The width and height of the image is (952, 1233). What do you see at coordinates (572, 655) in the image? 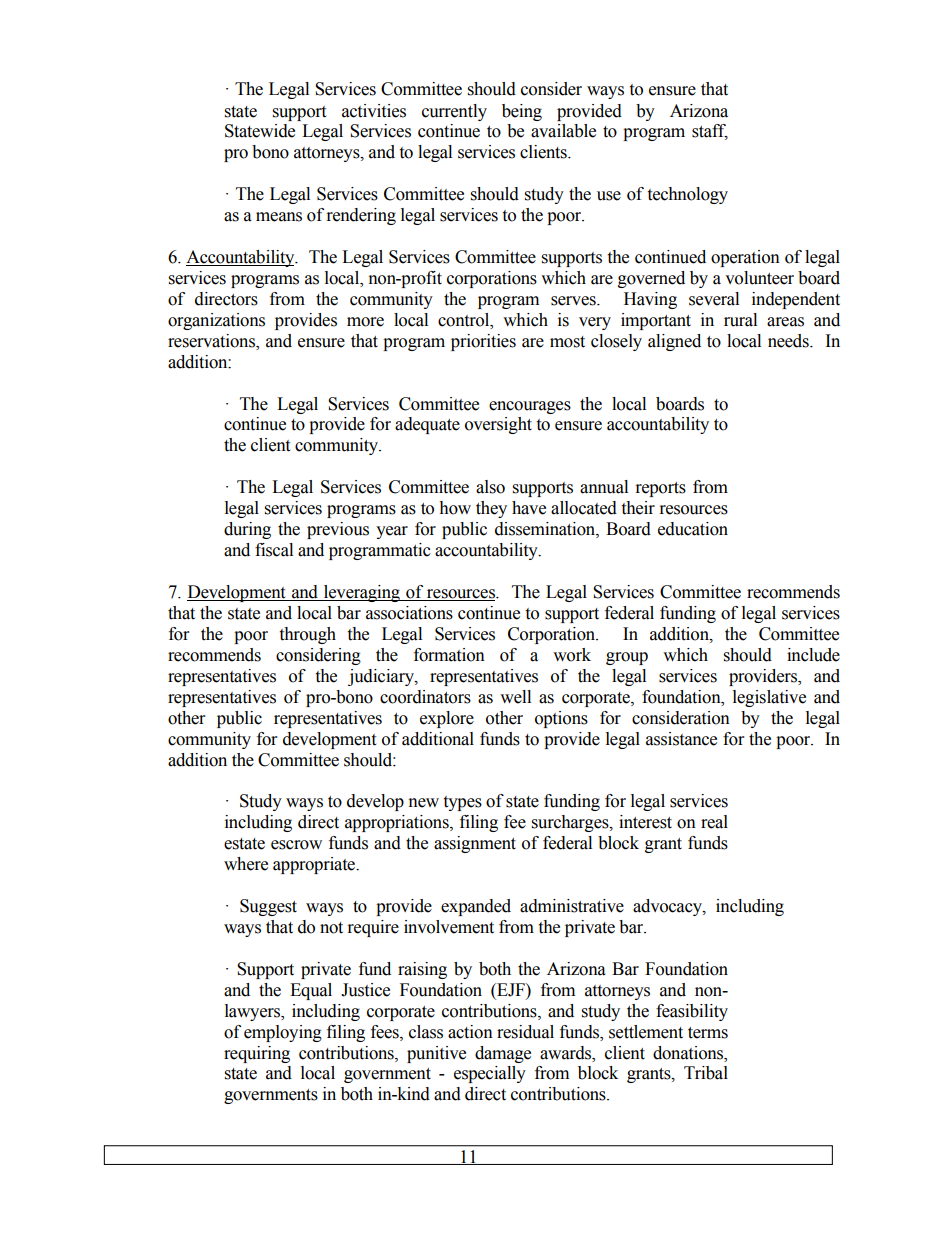
I see `work` at bounding box center [572, 655].
